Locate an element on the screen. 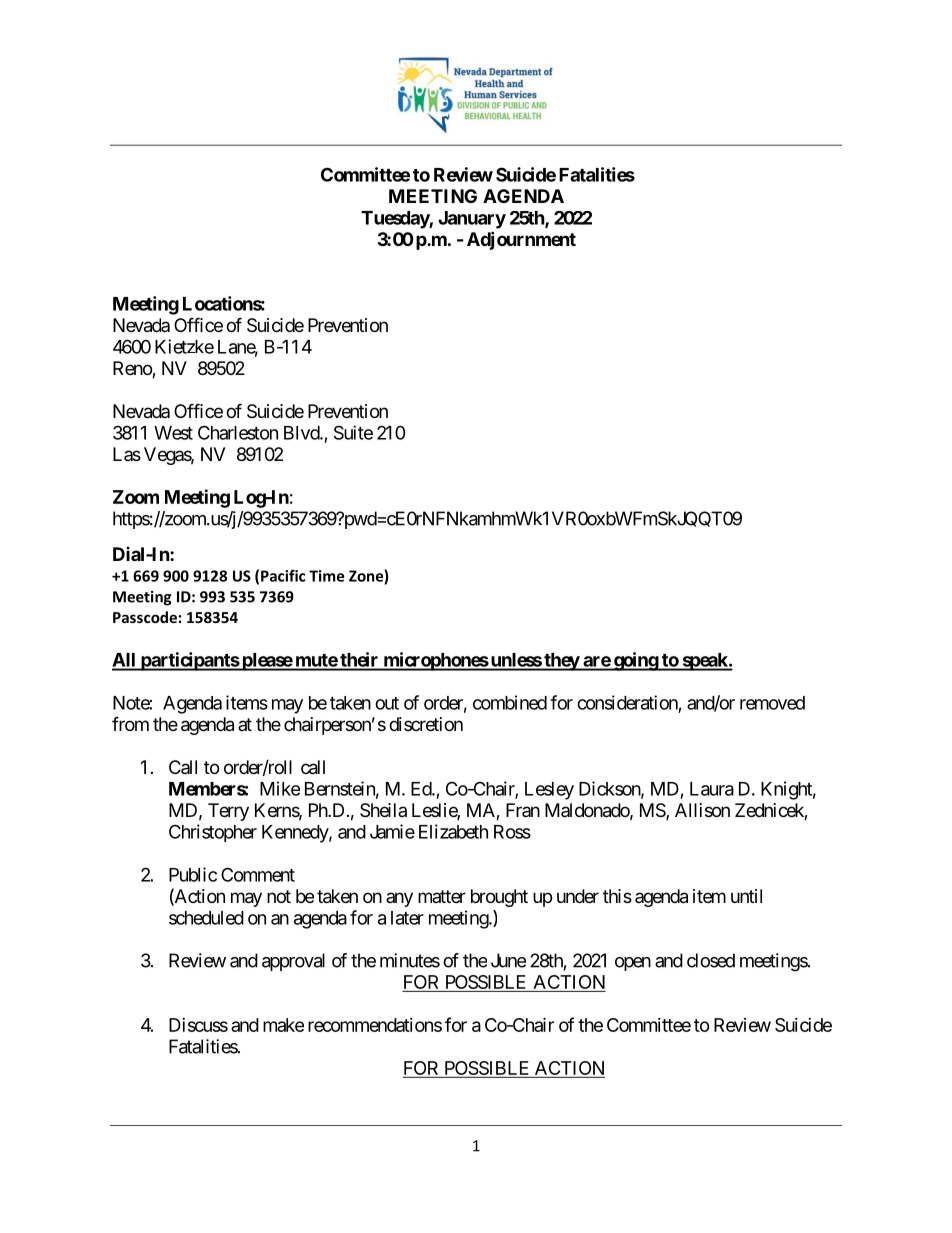 The width and height of the screenshot is (952, 1233). June is located at coordinates (508, 960).
